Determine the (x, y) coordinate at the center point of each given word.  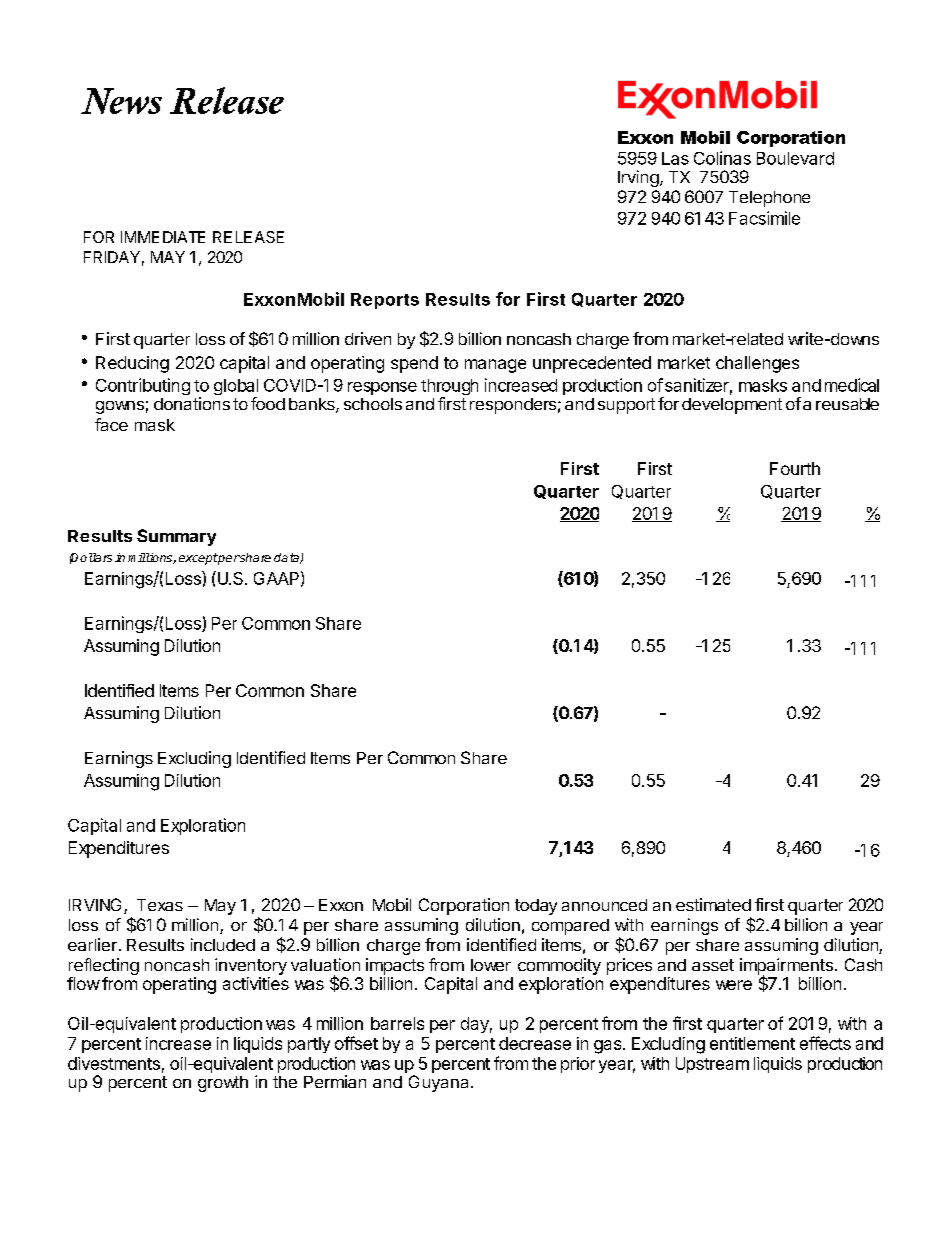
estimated (713, 904)
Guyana (438, 1083)
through (449, 388)
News (121, 101)
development (732, 406)
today (536, 907)
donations (192, 403)
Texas (160, 905)
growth (223, 1084)
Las (675, 158)
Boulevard (795, 158)
